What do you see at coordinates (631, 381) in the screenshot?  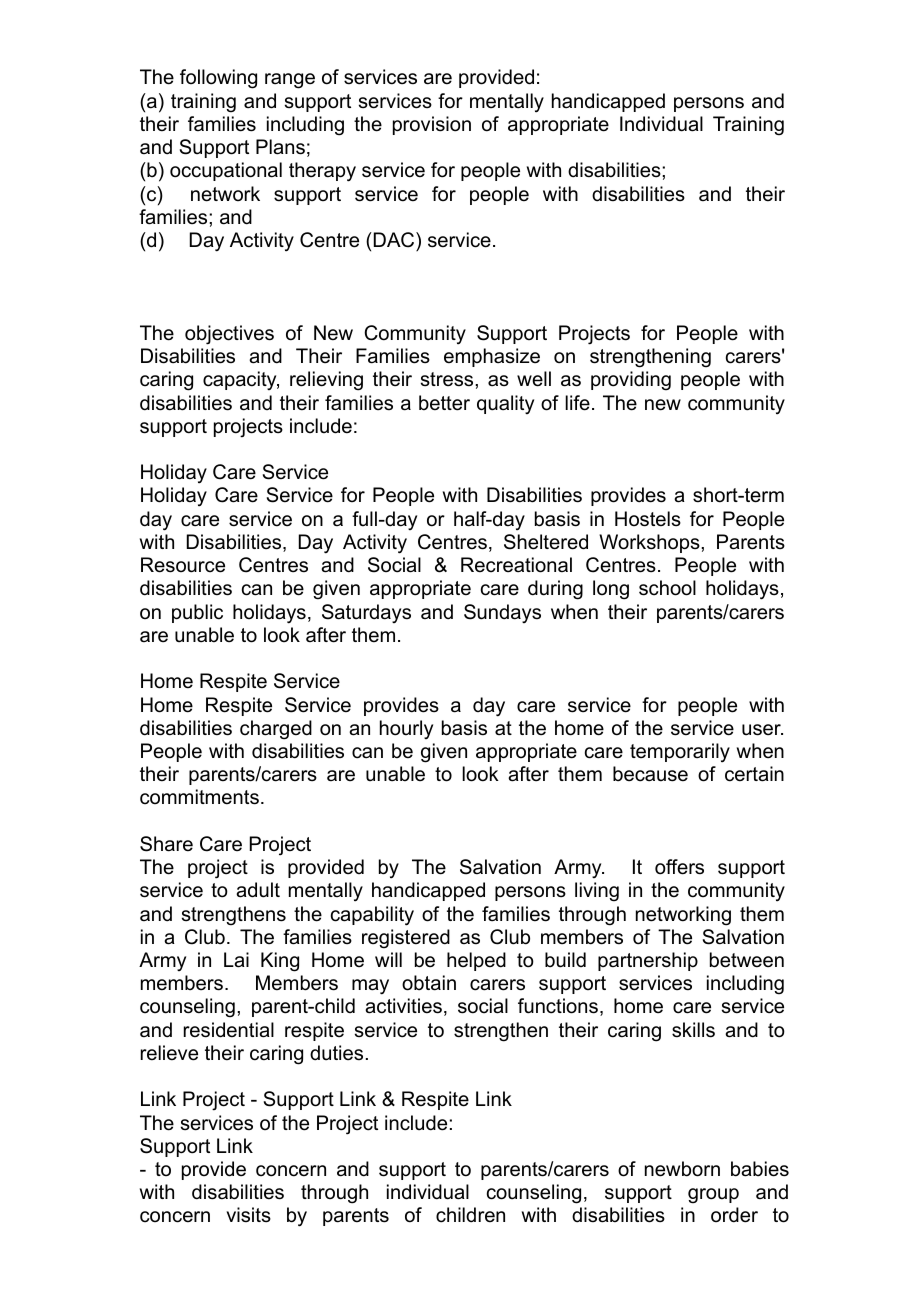 I see `providing` at bounding box center [631, 381].
